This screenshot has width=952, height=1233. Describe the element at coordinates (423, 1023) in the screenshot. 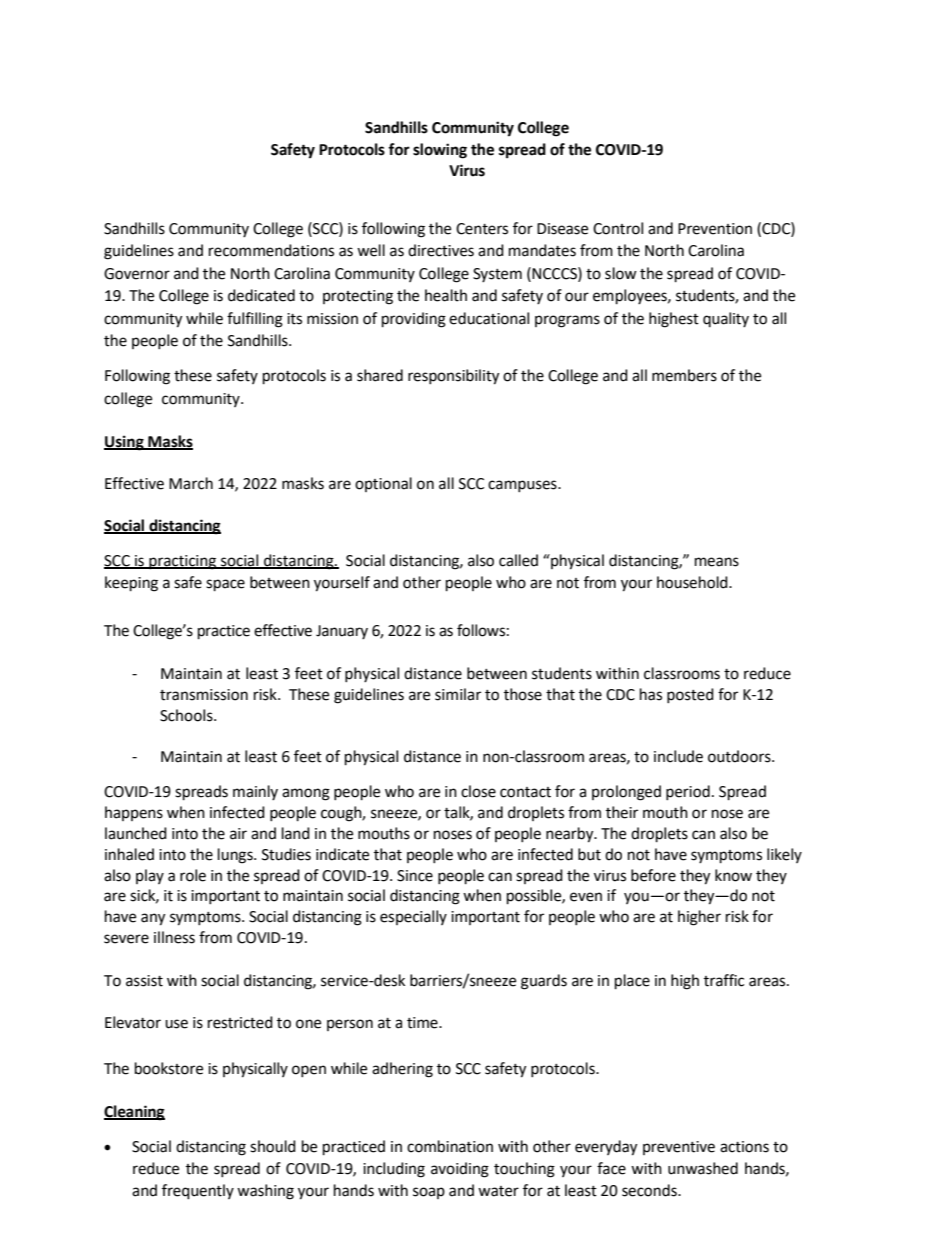

I see `time` at that location.
